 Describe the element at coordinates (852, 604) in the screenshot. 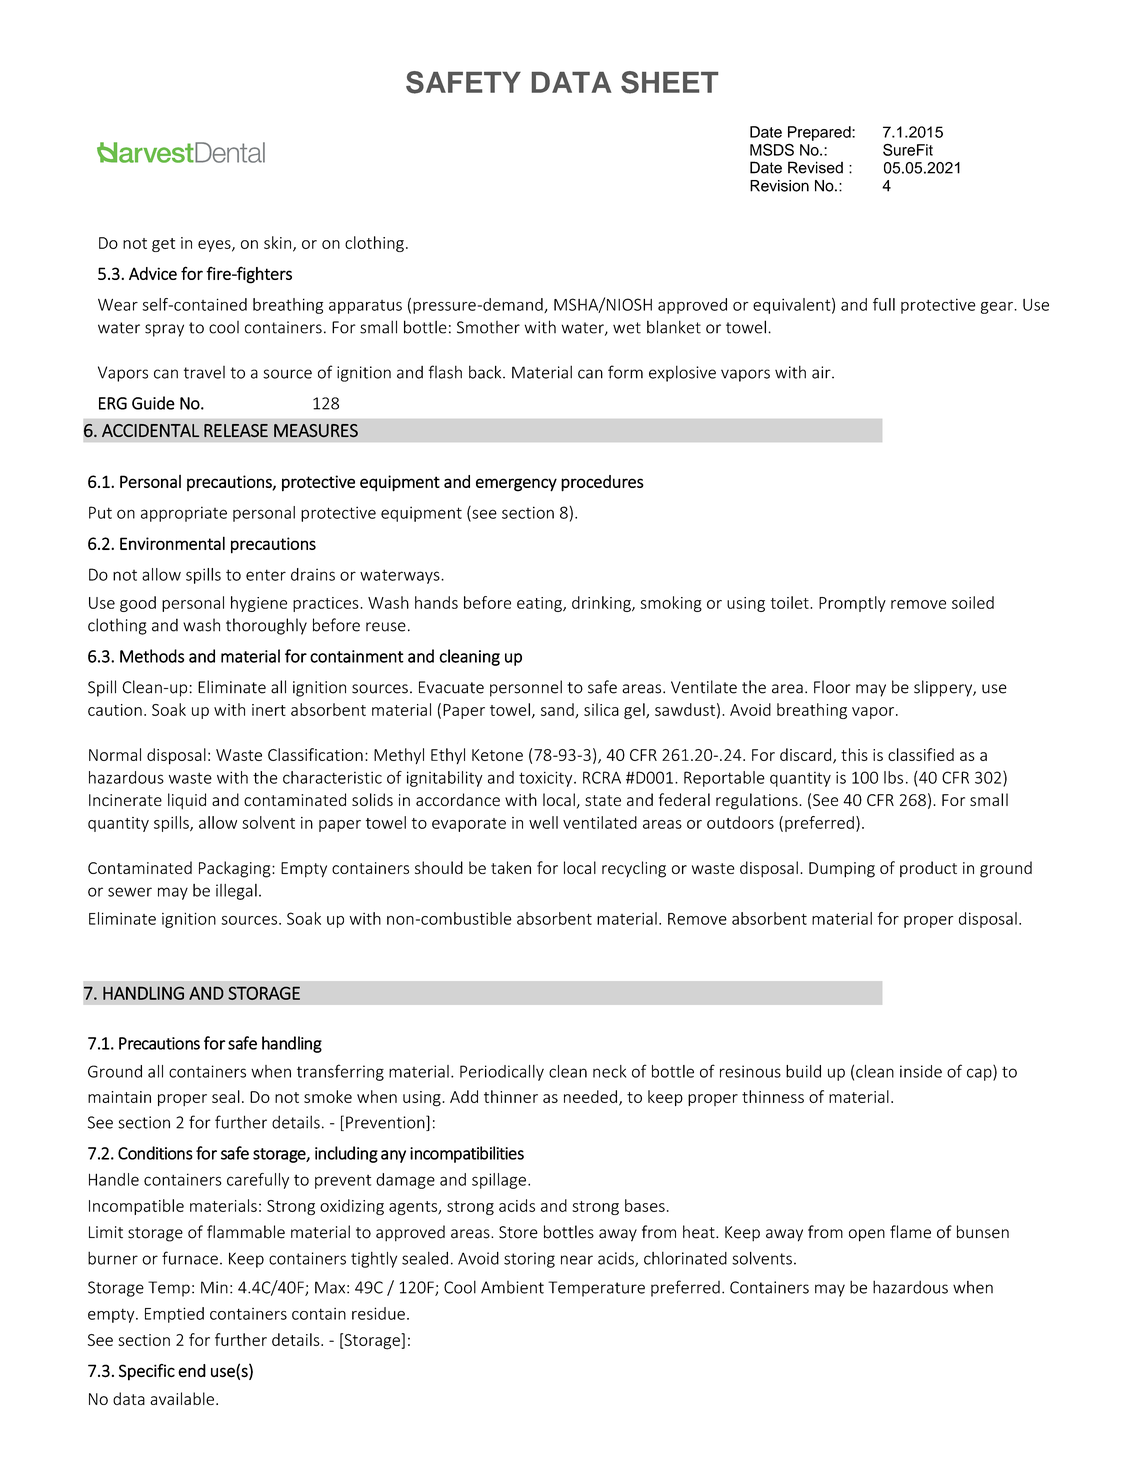

I see `Promptly` at that location.
